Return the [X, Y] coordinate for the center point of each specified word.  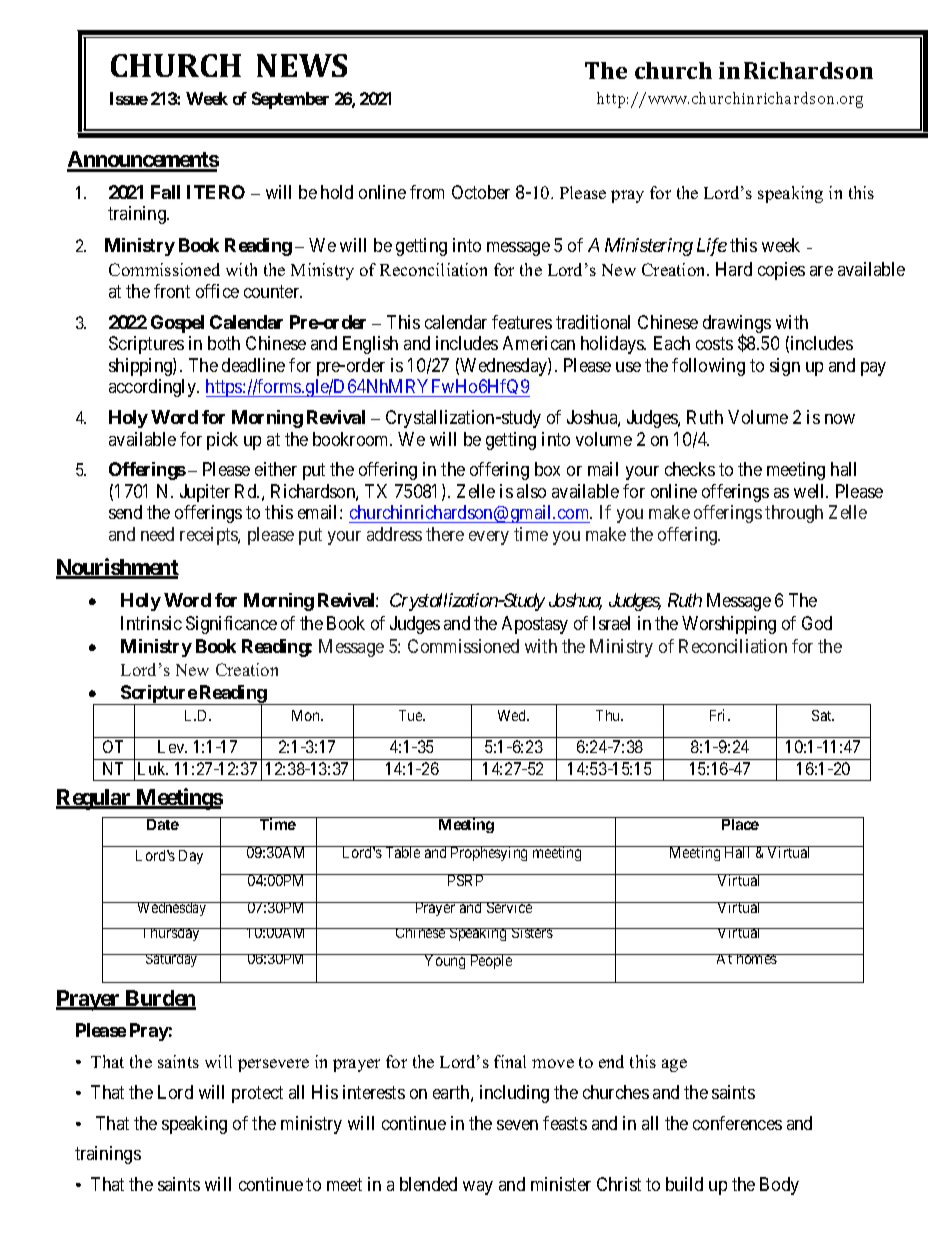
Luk [153, 768]
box [547, 469]
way [478, 1188]
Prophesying [490, 853]
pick [222, 441]
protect [257, 1094]
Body [779, 1186]
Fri [719, 715]
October [481, 192]
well [811, 491]
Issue [129, 98]
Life [712, 247]
